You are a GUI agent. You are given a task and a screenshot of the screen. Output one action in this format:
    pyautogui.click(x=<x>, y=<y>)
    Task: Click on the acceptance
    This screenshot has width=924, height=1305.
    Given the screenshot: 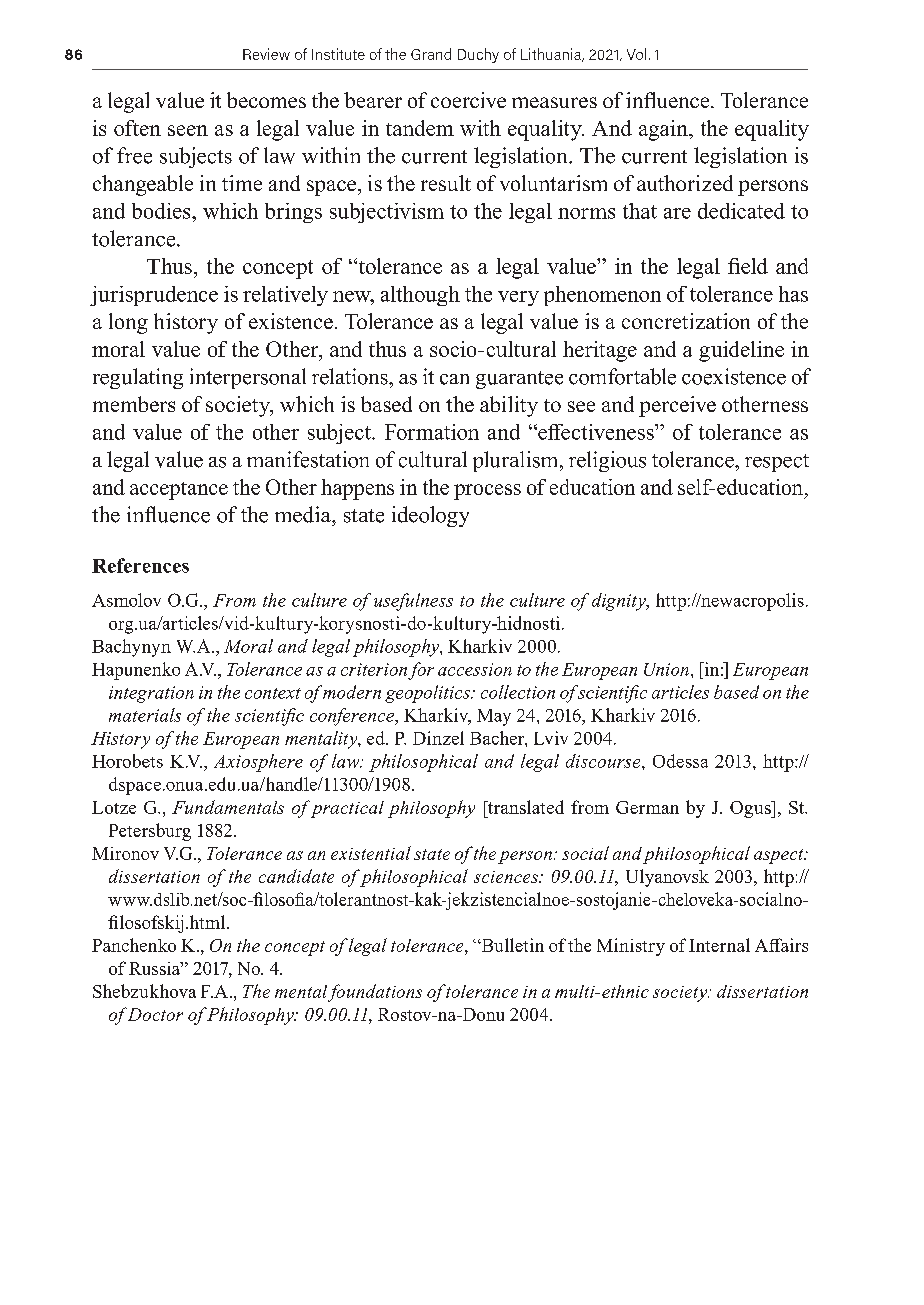 What is the action you would take?
    pyautogui.click(x=179, y=491)
